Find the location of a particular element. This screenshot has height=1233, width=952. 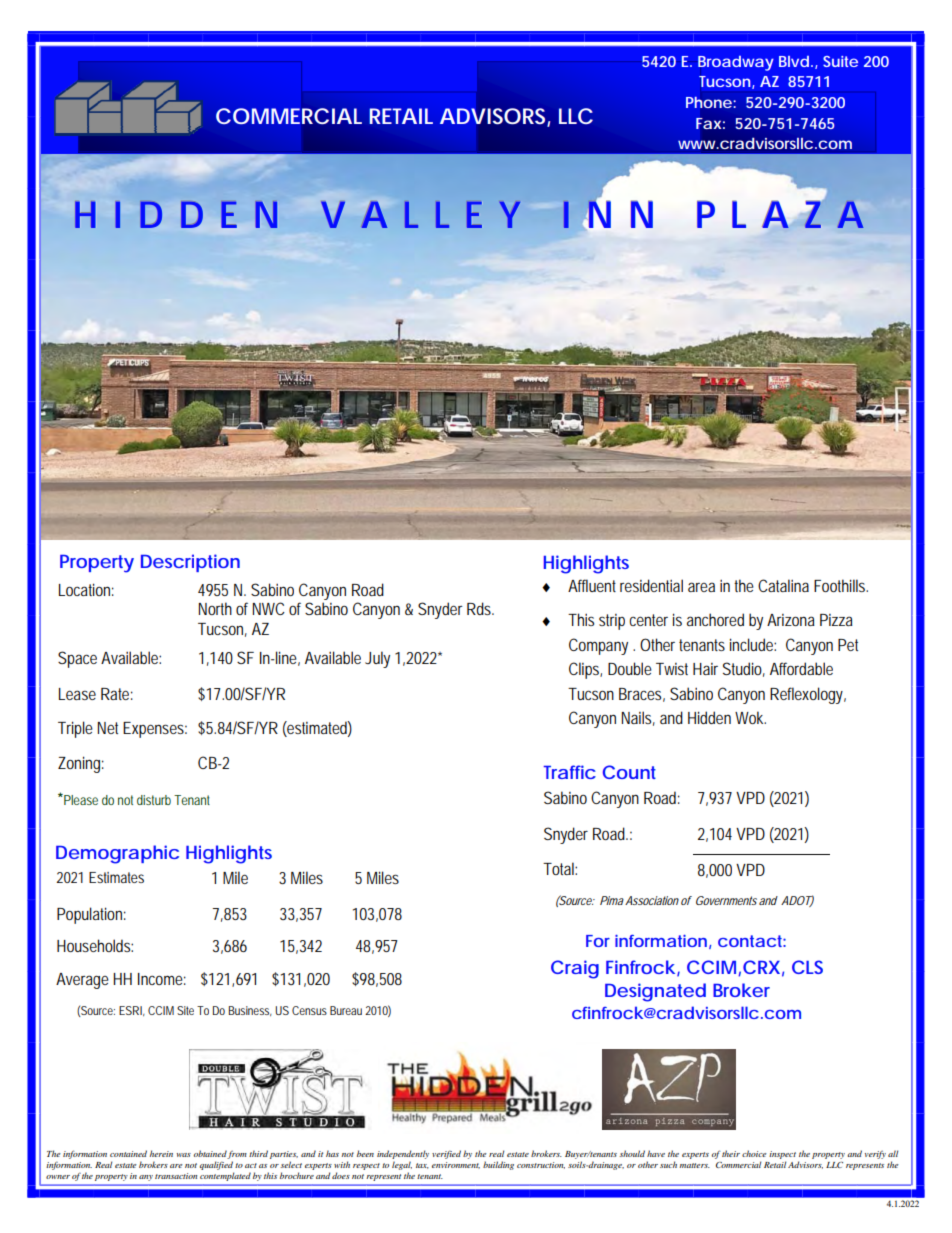

North is located at coordinates (215, 608).
